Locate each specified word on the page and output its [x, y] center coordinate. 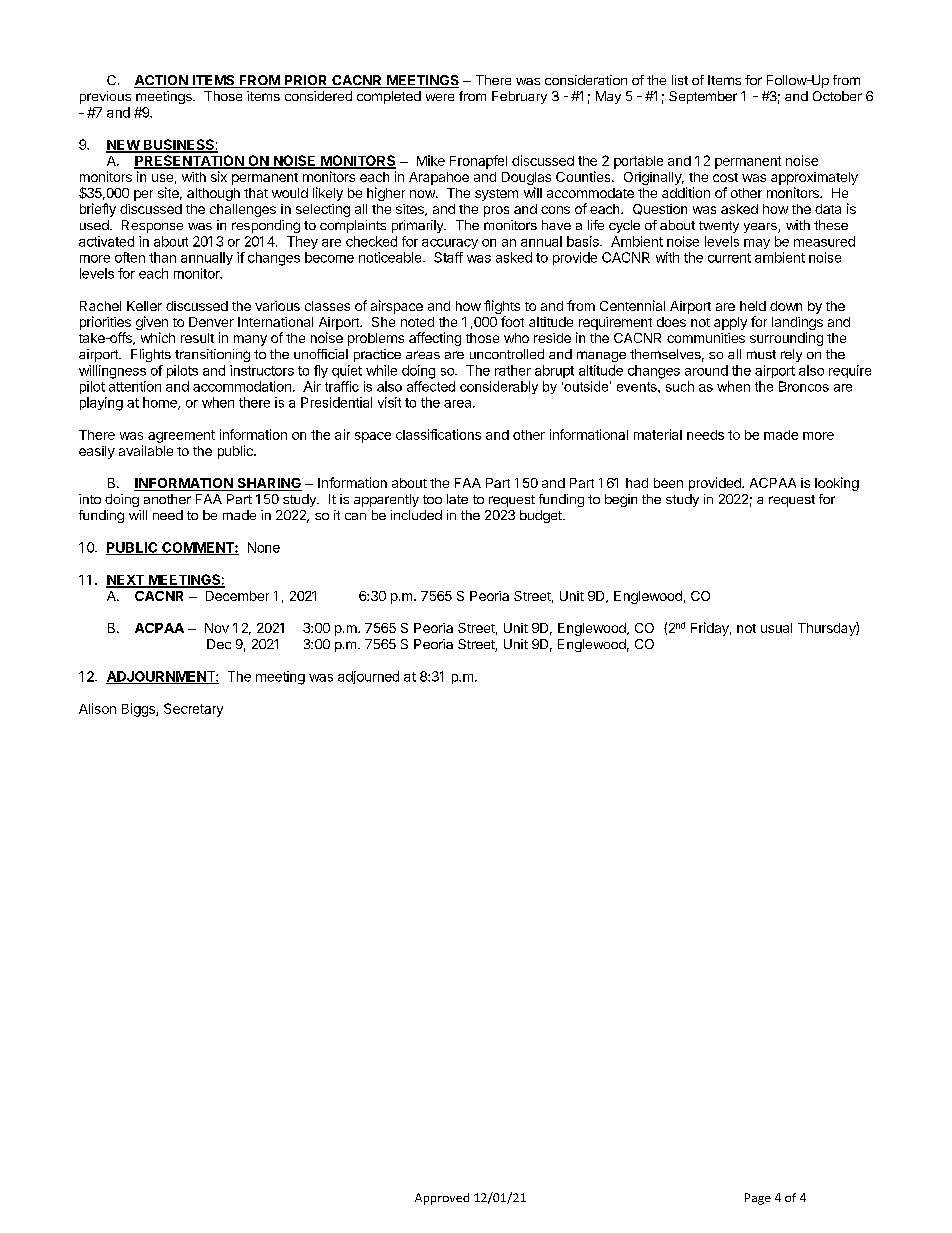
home [161, 403]
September [703, 97]
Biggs [139, 710]
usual [776, 628]
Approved [442, 1199]
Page [758, 1199]
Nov [217, 628]
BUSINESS [179, 145]
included [416, 515]
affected [431, 386]
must [761, 354]
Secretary [193, 710]
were [440, 97]
